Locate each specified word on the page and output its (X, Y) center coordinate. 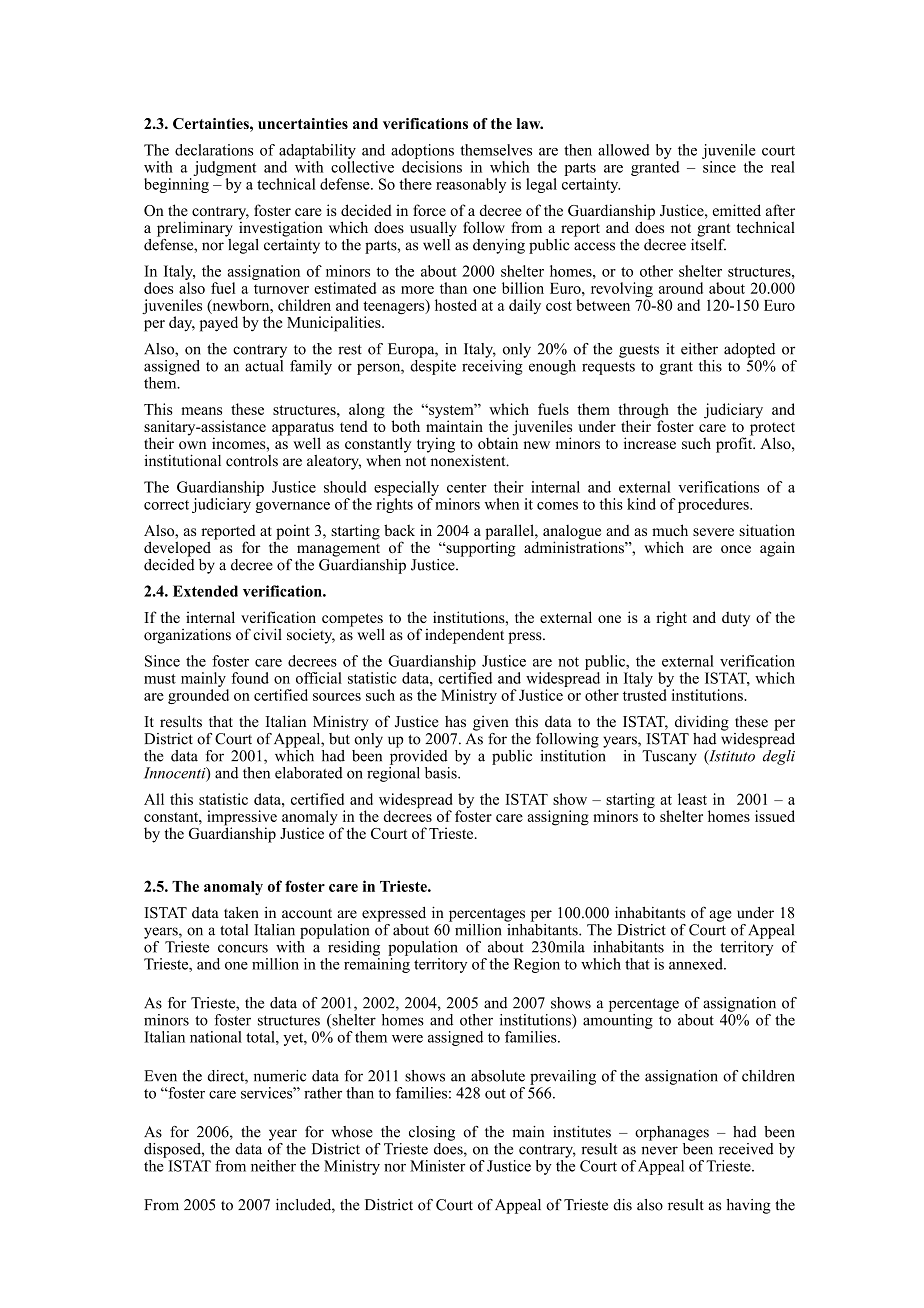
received (746, 1149)
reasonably (471, 185)
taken (241, 913)
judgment (224, 168)
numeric (280, 1076)
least (692, 799)
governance (292, 507)
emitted (737, 210)
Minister (438, 1166)
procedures (714, 505)
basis (442, 773)
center (467, 488)
